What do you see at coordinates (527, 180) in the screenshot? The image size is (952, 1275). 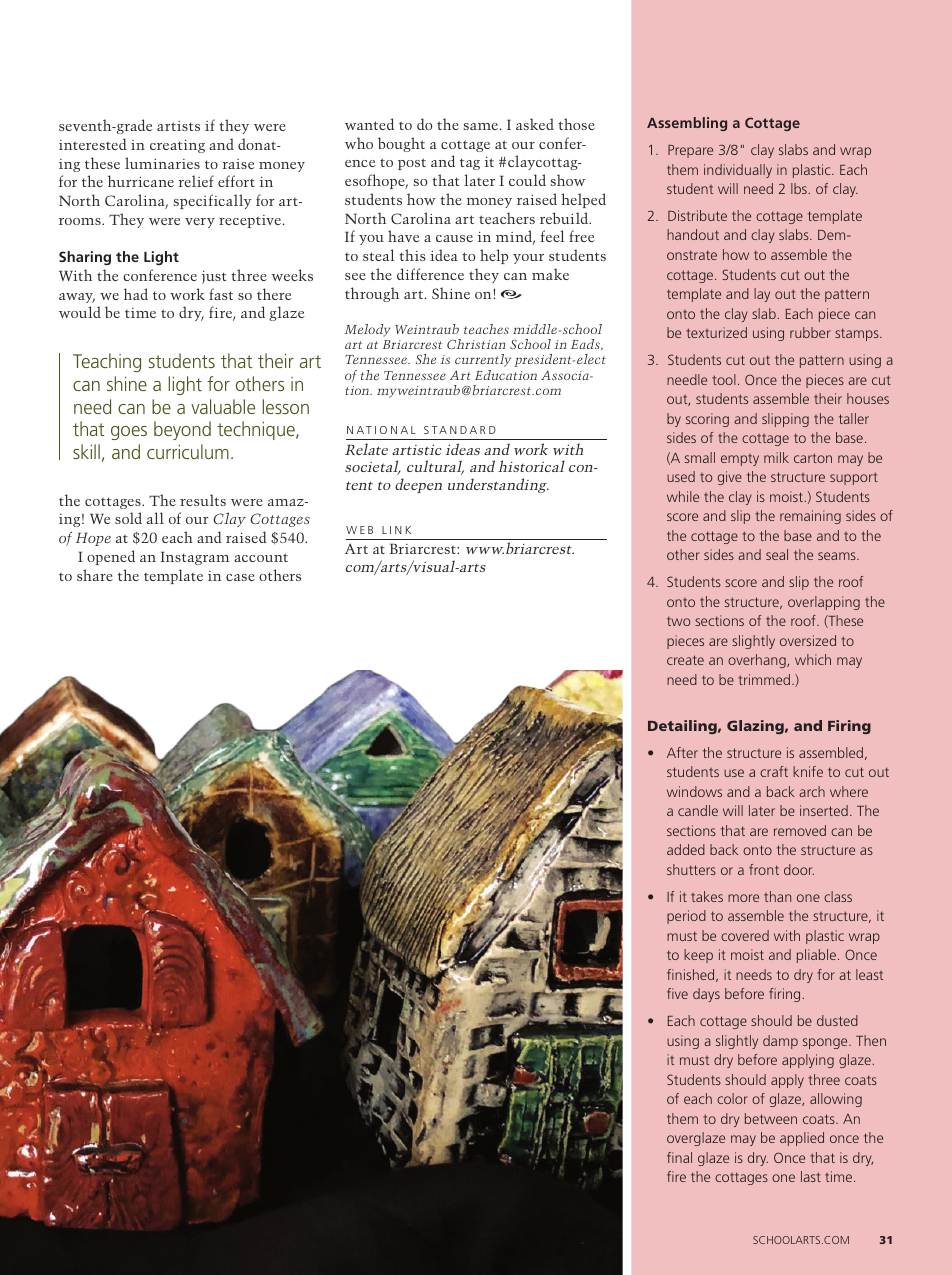 I see `could` at bounding box center [527, 180].
